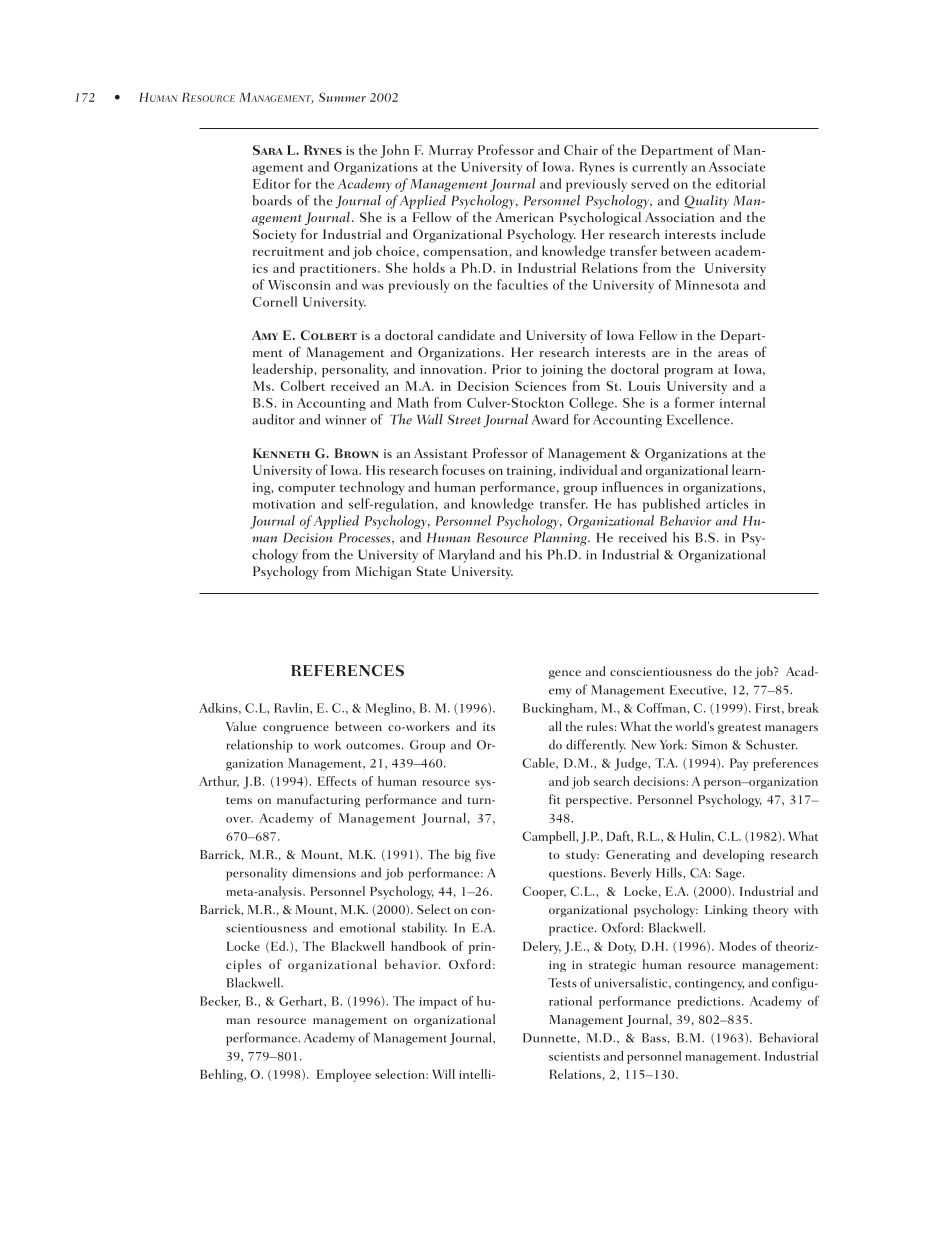 The height and width of the document is (1233, 952). I want to click on Employee, so click(344, 1075).
